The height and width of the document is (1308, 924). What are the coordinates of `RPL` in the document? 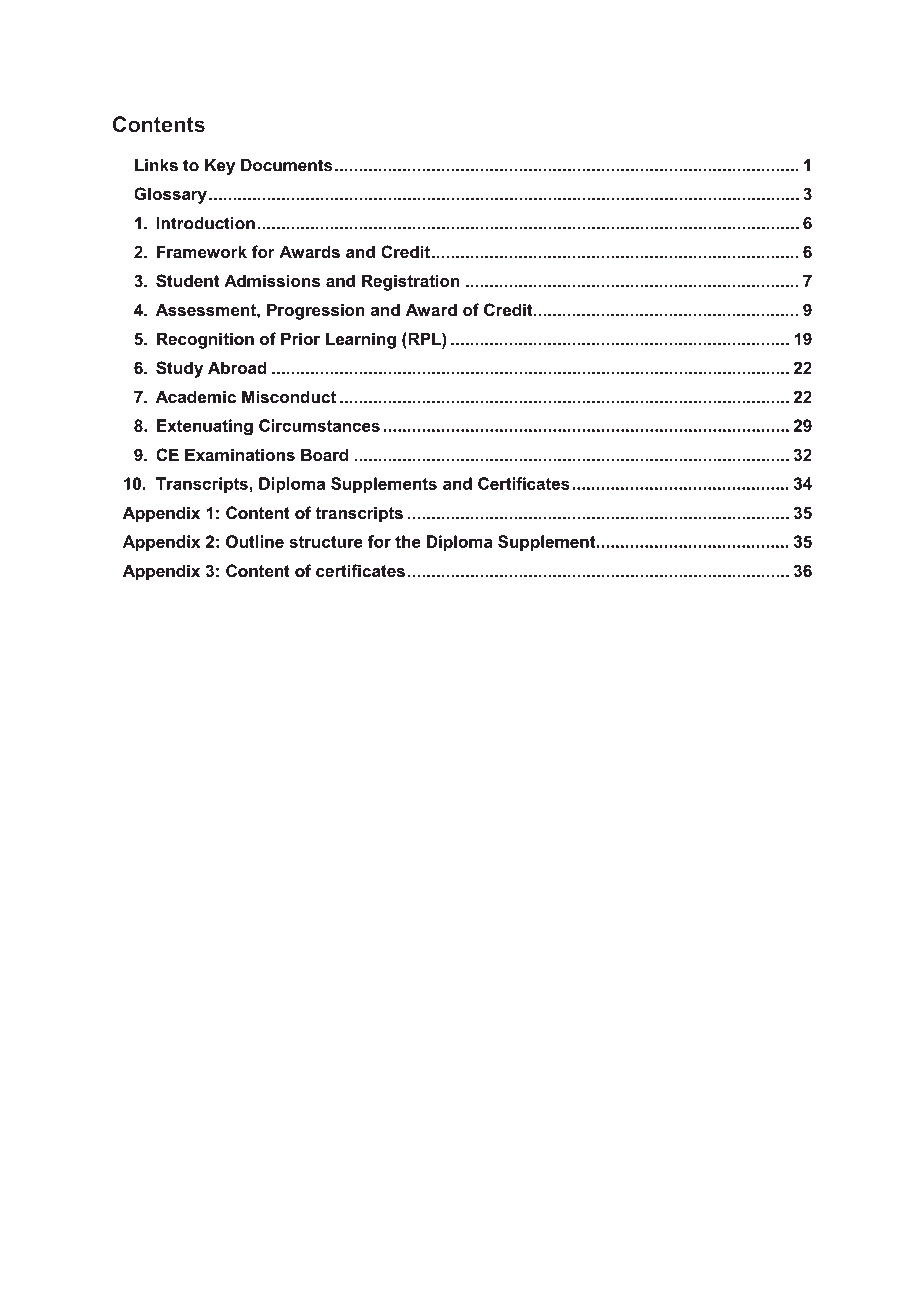 It's located at (424, 338).
